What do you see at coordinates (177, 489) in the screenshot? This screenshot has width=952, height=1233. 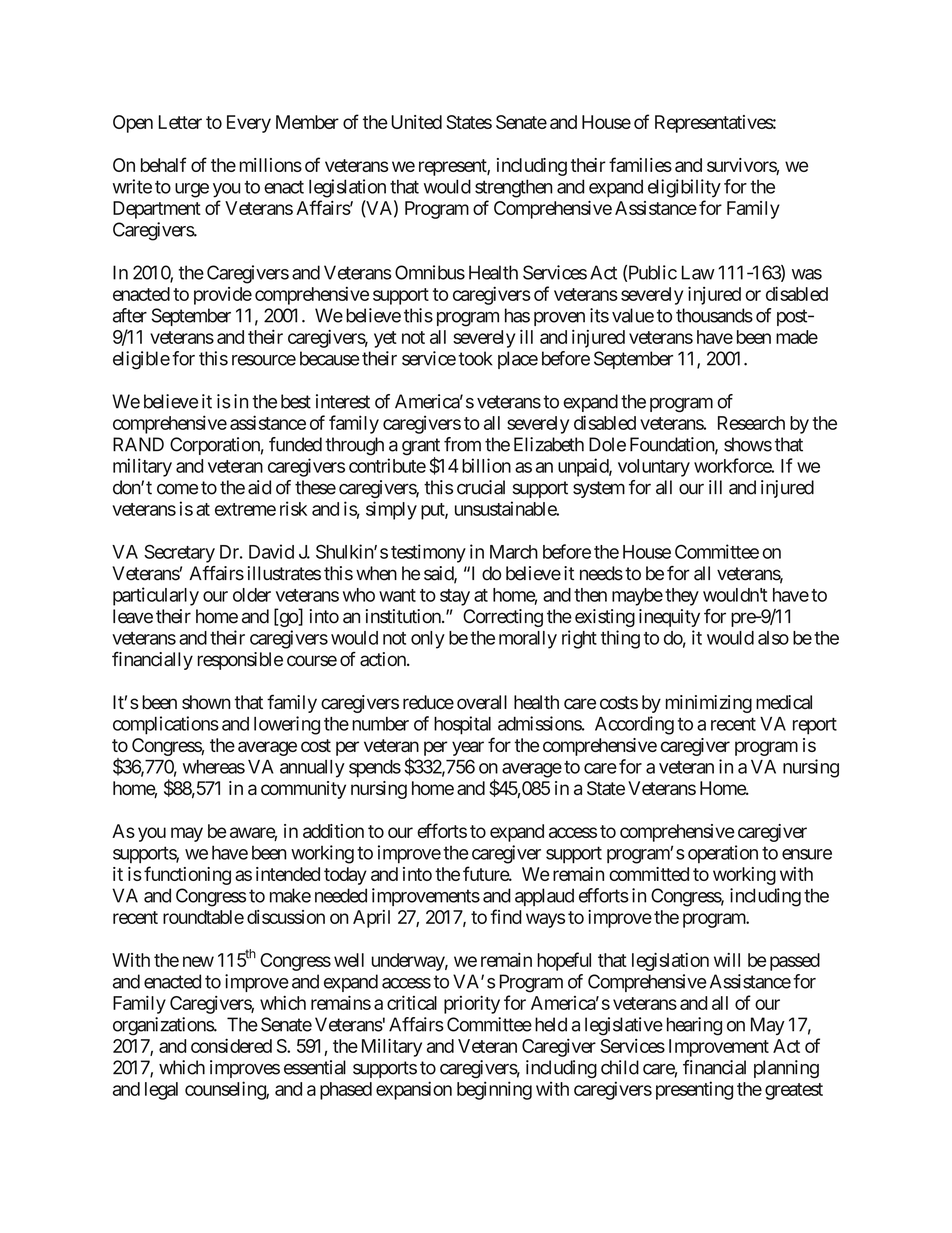 I see `come` at bounding box center [177, 489].
